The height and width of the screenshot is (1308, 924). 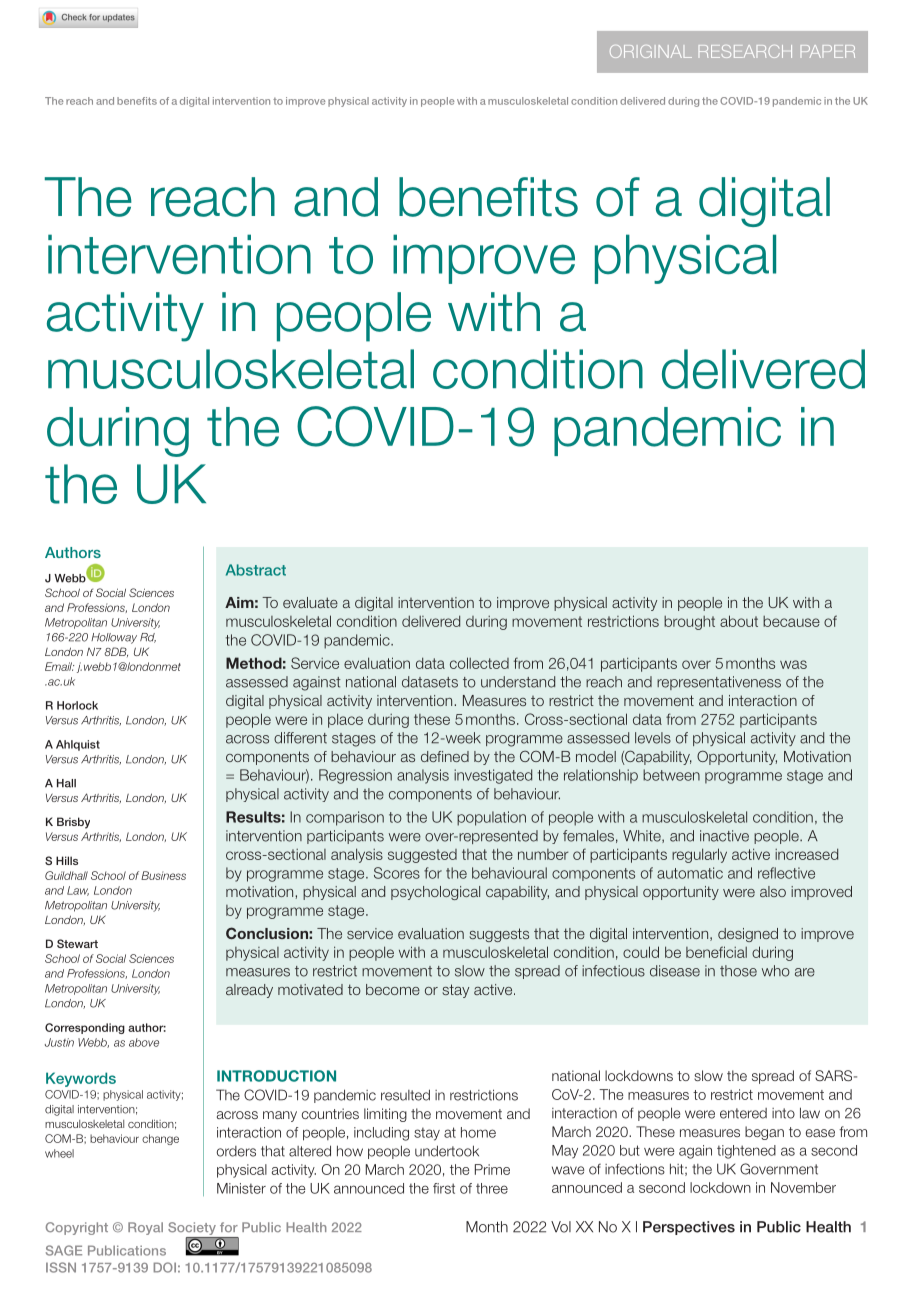 I want to click on Business, so click(x=163, y=875).
